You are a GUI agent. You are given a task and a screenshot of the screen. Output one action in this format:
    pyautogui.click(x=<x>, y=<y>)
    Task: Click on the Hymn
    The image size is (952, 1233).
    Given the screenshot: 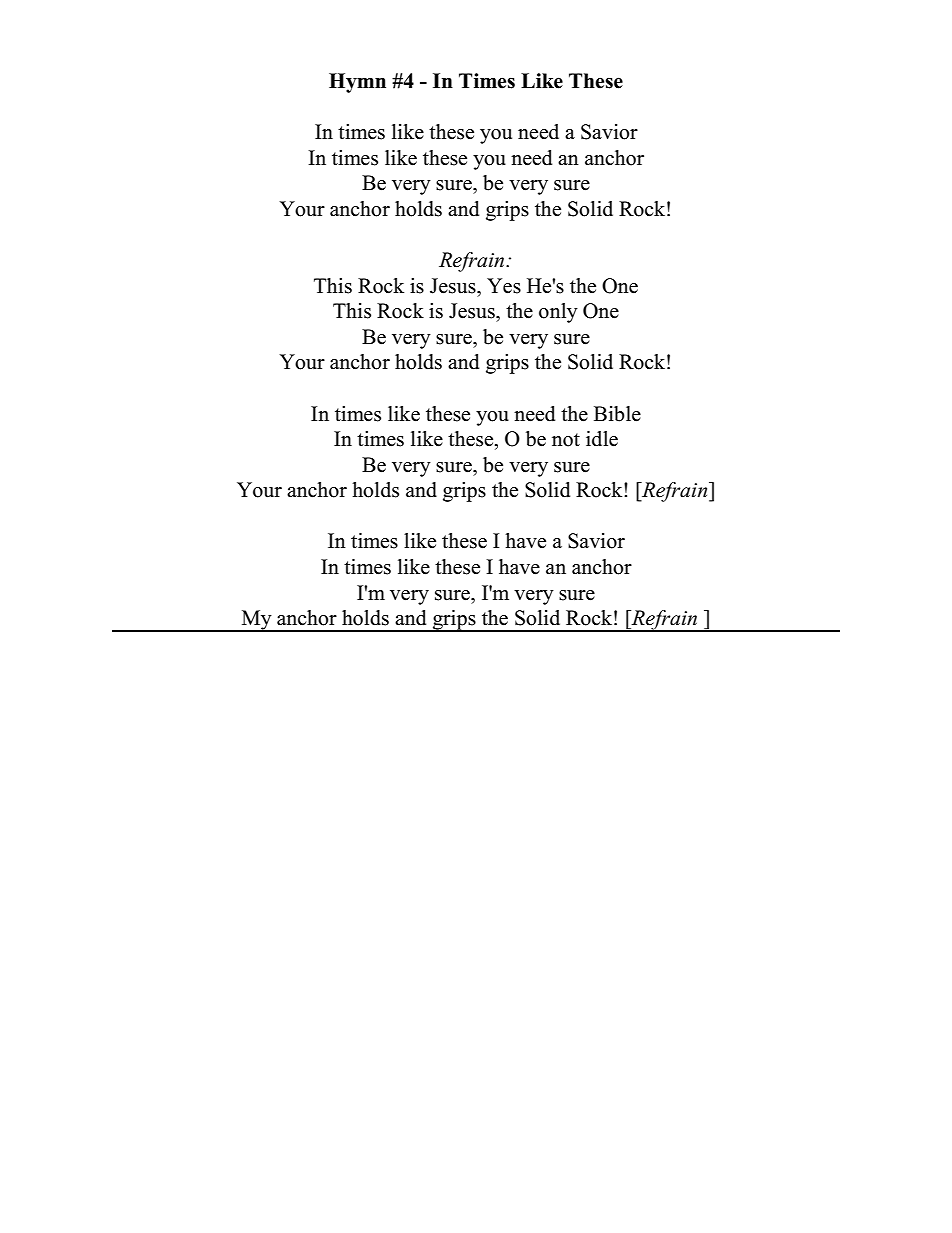 What is the action you would take?
    pyautogui.click(x=357, y=83)
